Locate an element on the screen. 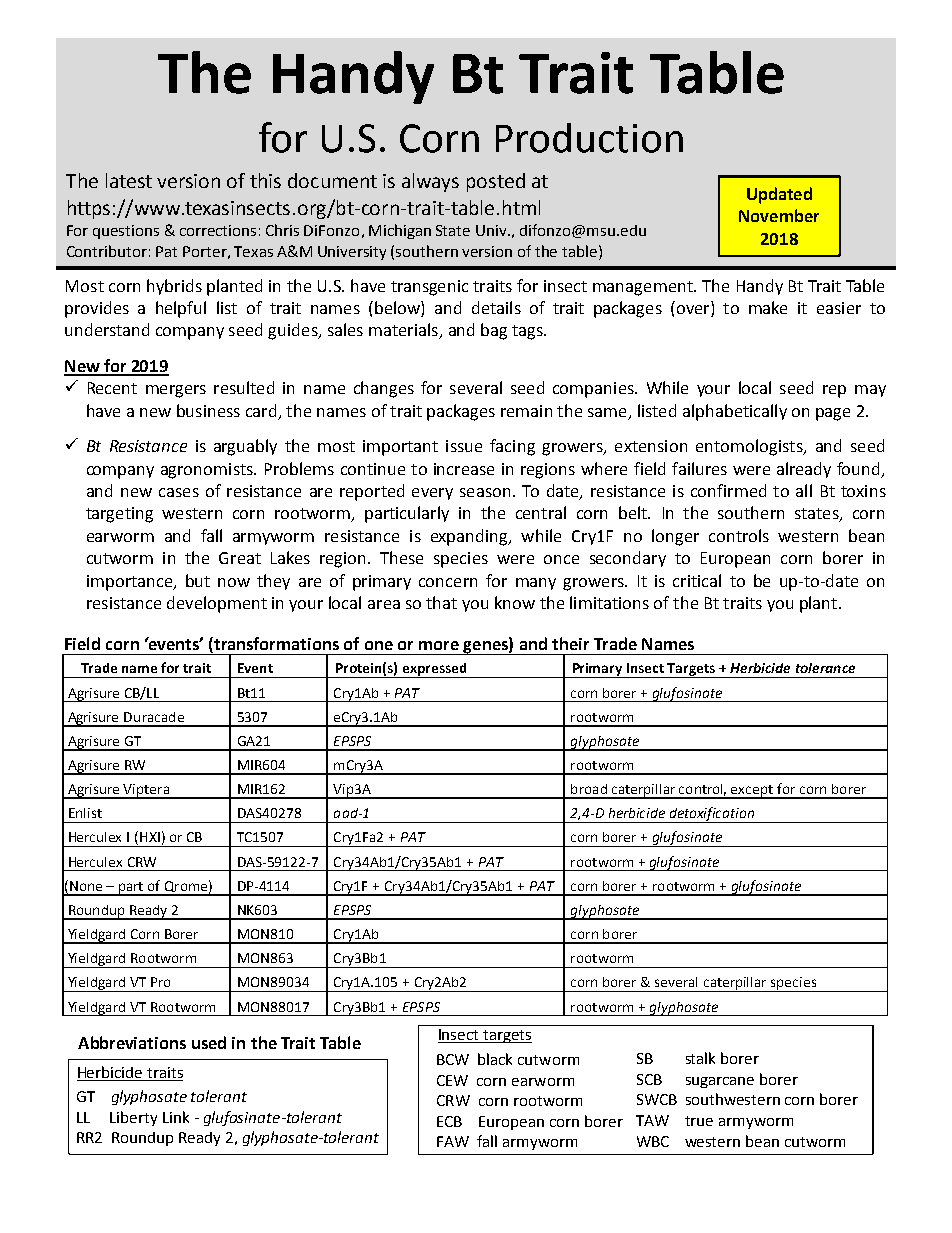 This screenshot has width=952, height=1233. ECB is located at coordinates (449, 1121).
